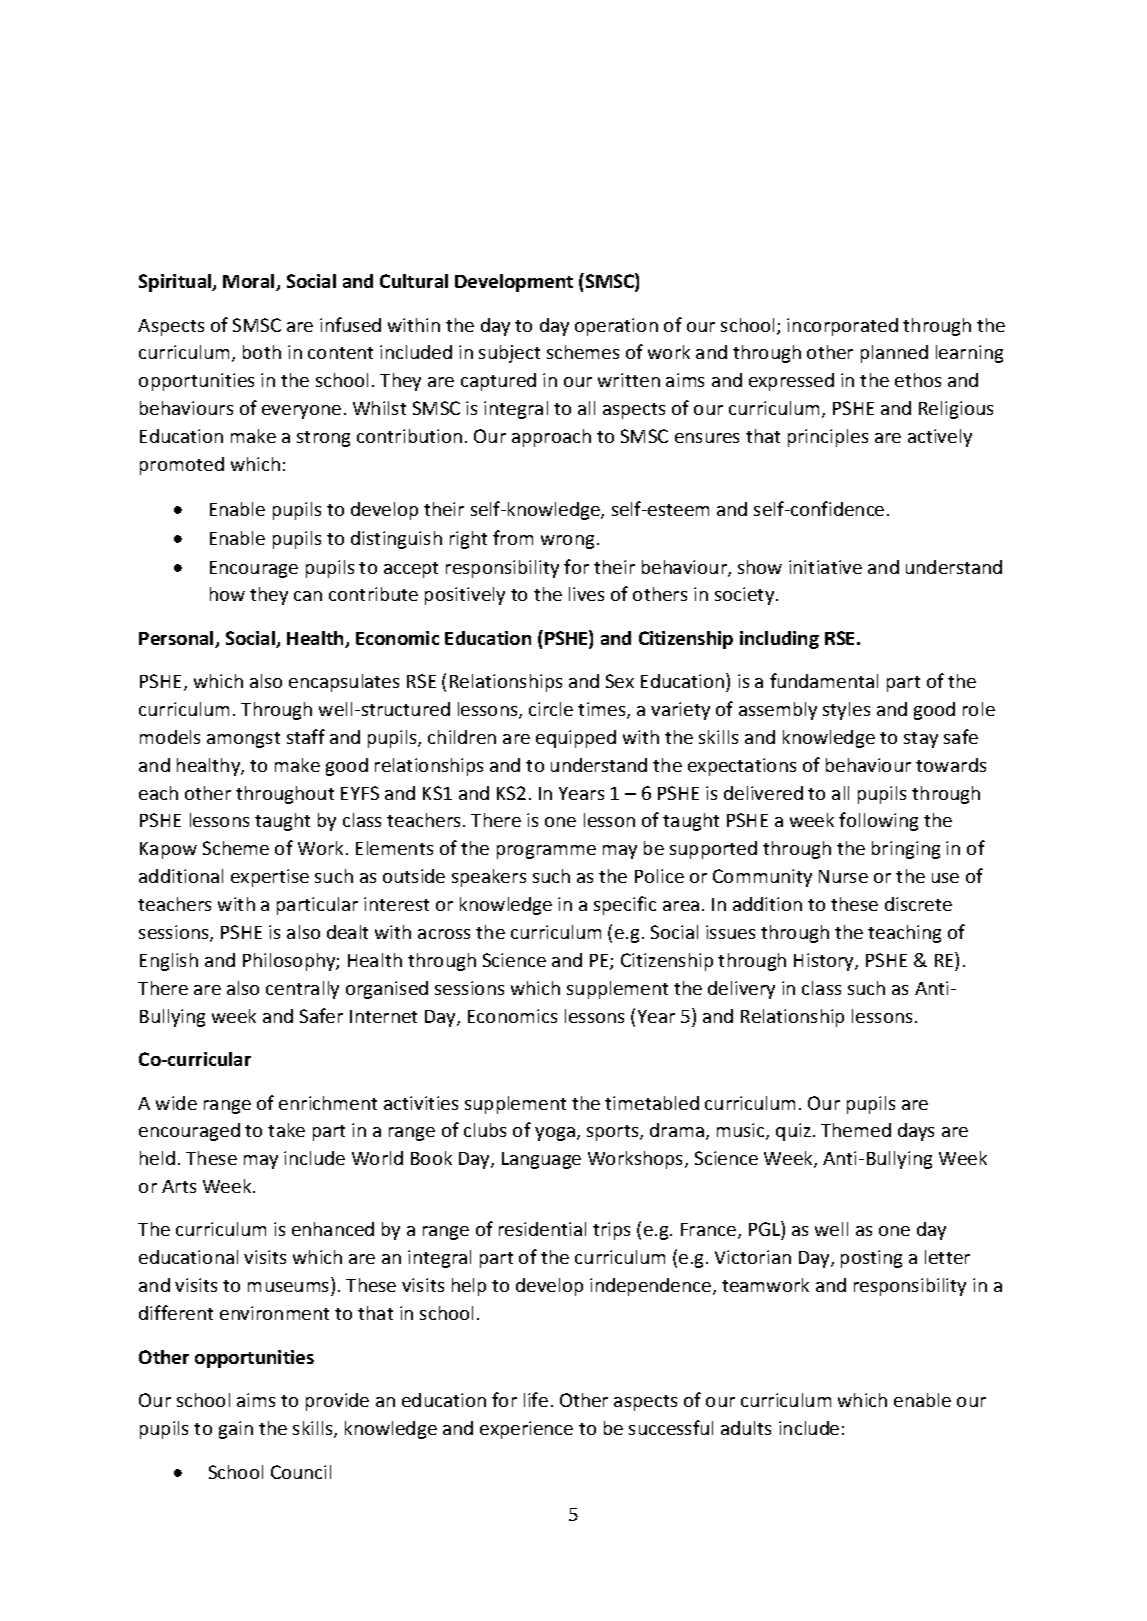 This screenshot has height=1621, width=1147. I want to click on adults, so click(746, 1428).
